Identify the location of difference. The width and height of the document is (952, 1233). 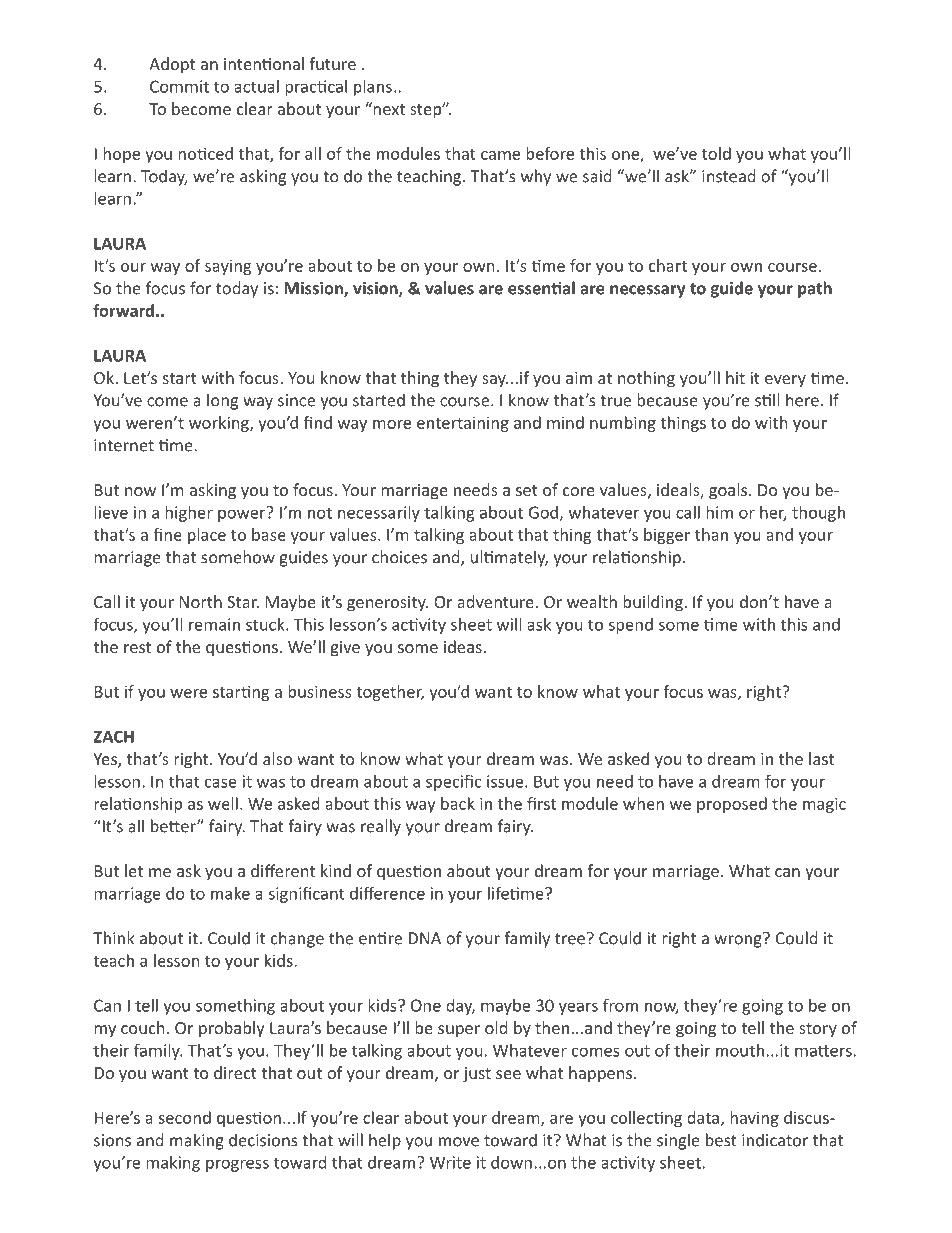
(387, 893).
